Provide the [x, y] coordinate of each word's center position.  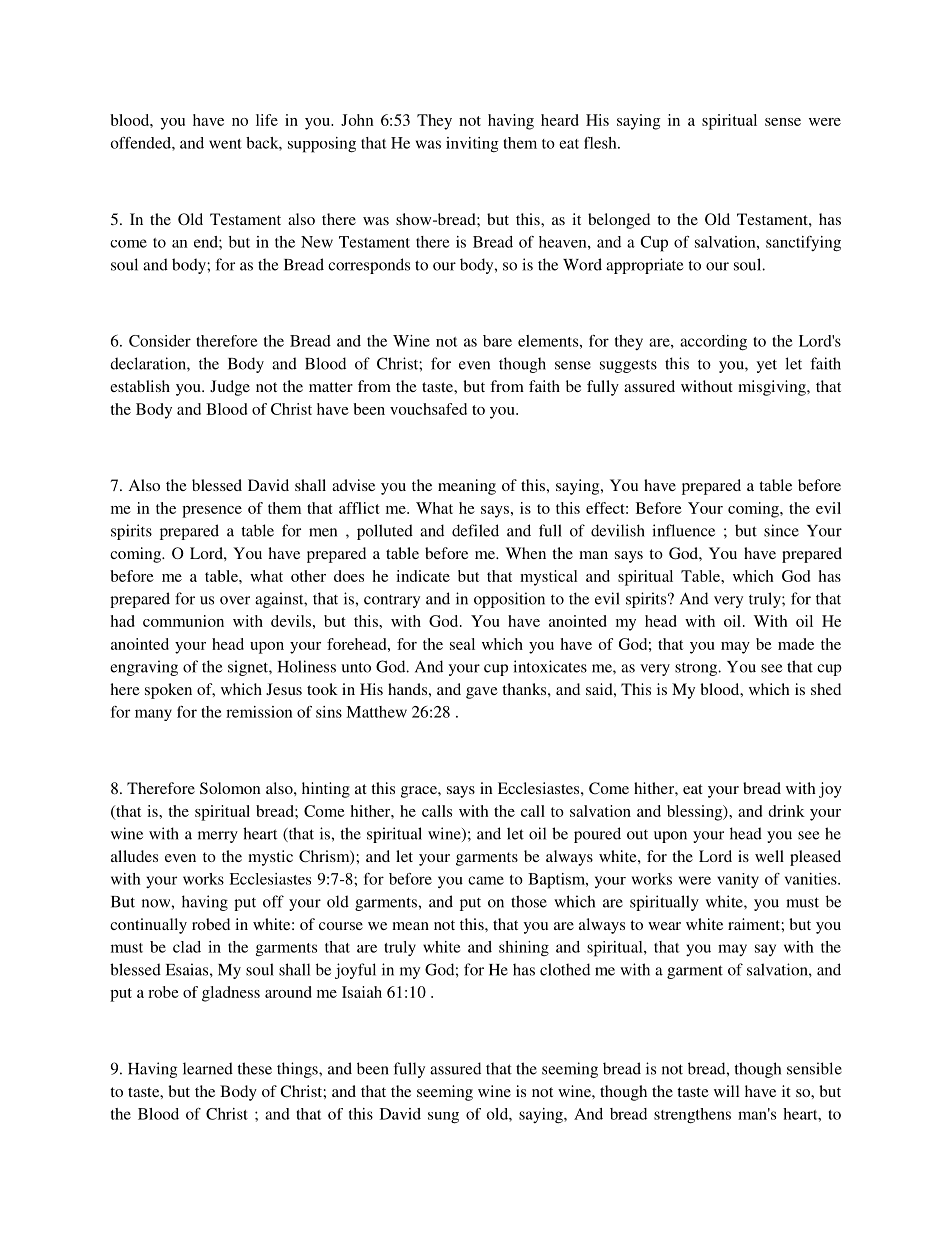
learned [208, 1068]
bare [497, 341]
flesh [601, 143]
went [225, 144]
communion [183, 621]
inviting [472, 144]
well [769, 856]
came [486, 880]
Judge [230, 388]
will [727, 1091]
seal [462, 644]
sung [443, 1118]
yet [766, 366]
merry [218, 837]
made [796, 644]
